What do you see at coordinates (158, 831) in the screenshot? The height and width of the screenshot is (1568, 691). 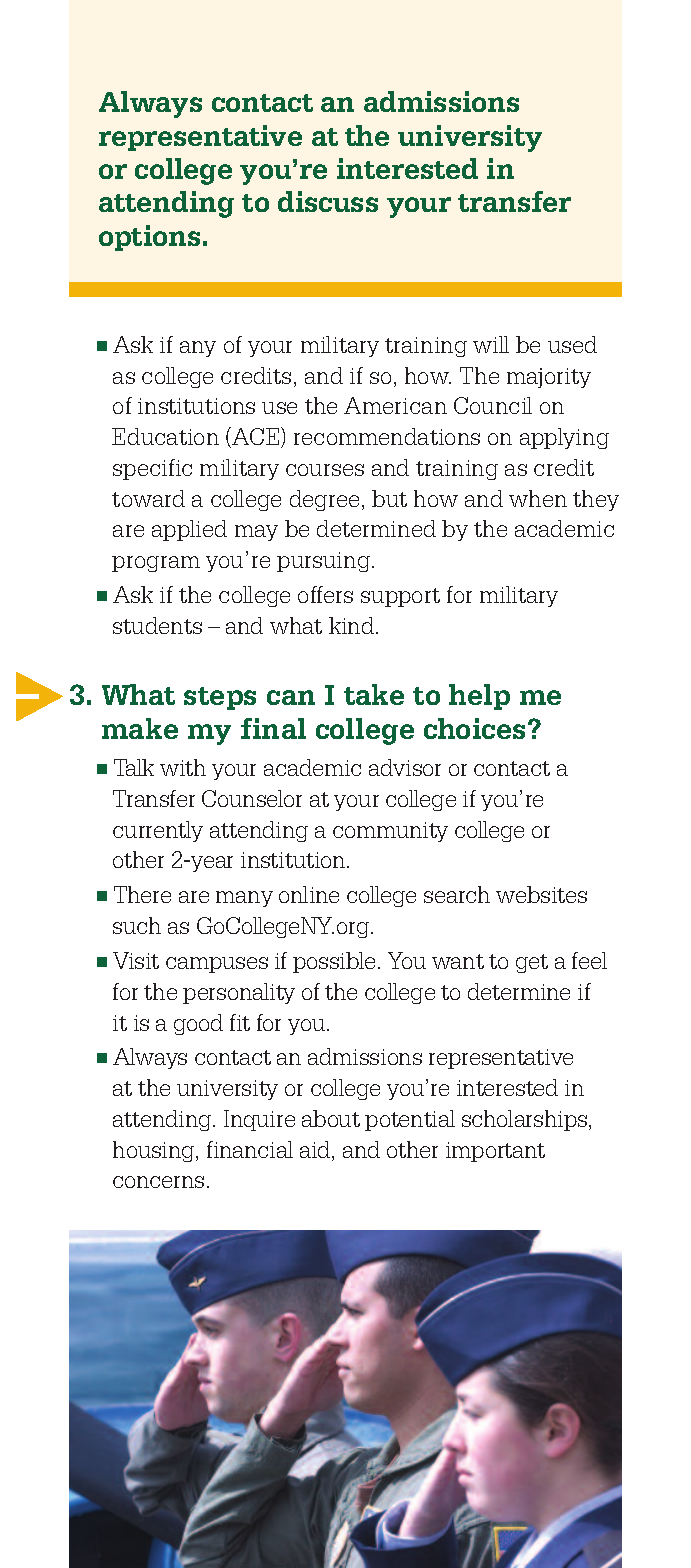 I see `currently` at bounding box center [158, 831].
